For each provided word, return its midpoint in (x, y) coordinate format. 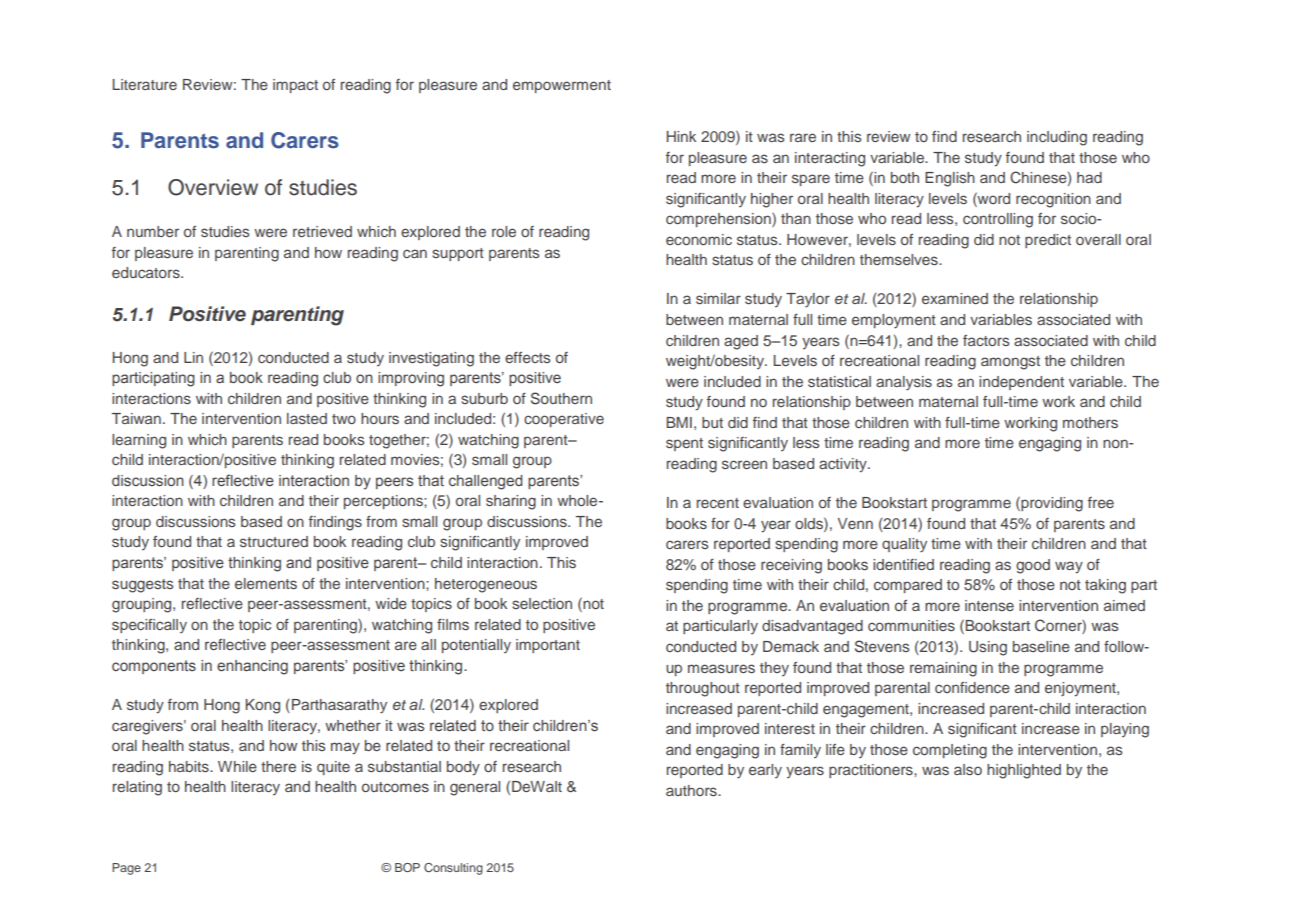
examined (955, 298)
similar (718, 298)
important (548, 646)
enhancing (252, 667)
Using (988, 648)
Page (126, 869)
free (1101, 502)
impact (295, 86)
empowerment (562, 86)
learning (139, 441)
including (1057, 138)
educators (147, 272)
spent (684, 444)
